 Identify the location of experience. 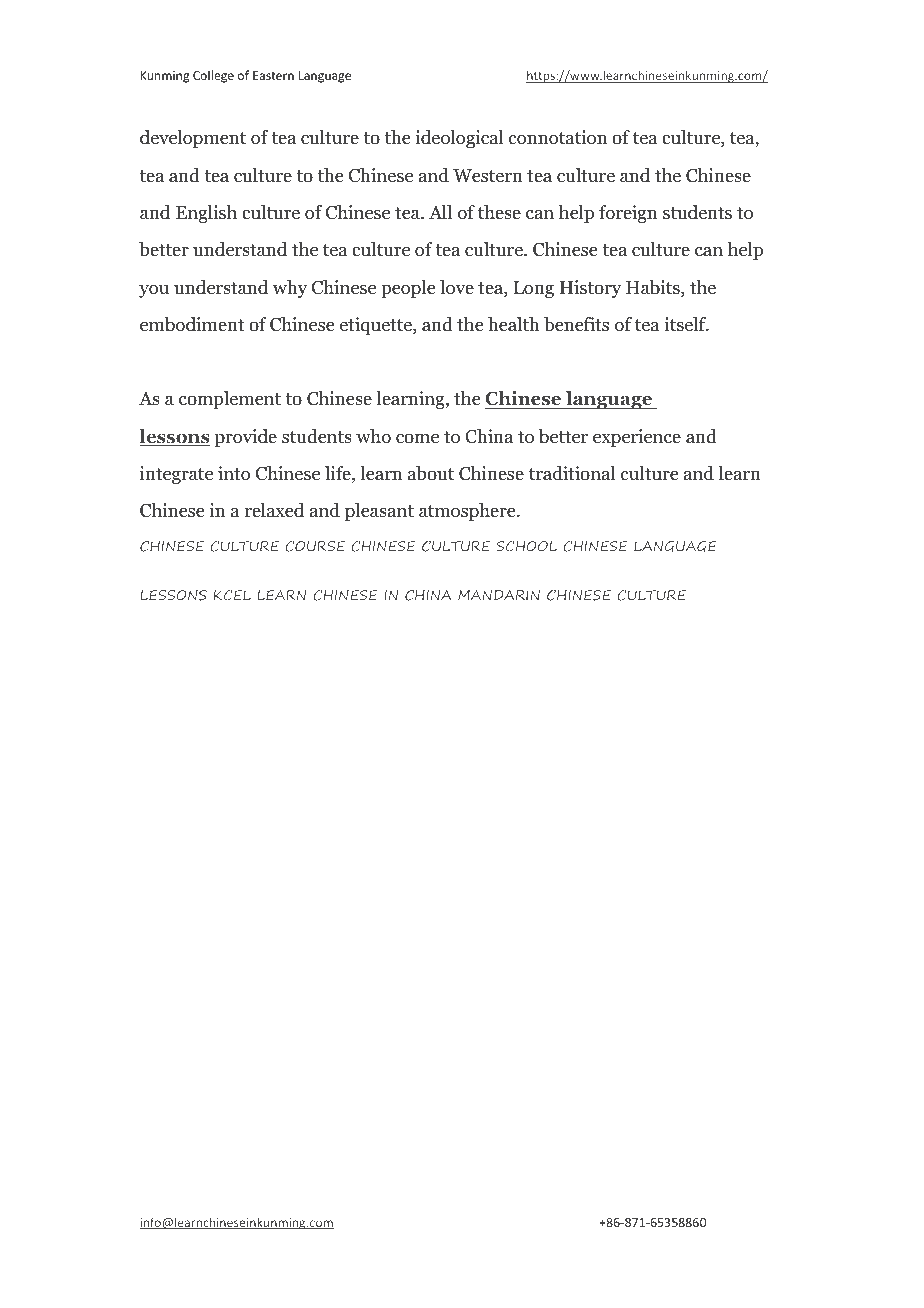
(637, 438).
